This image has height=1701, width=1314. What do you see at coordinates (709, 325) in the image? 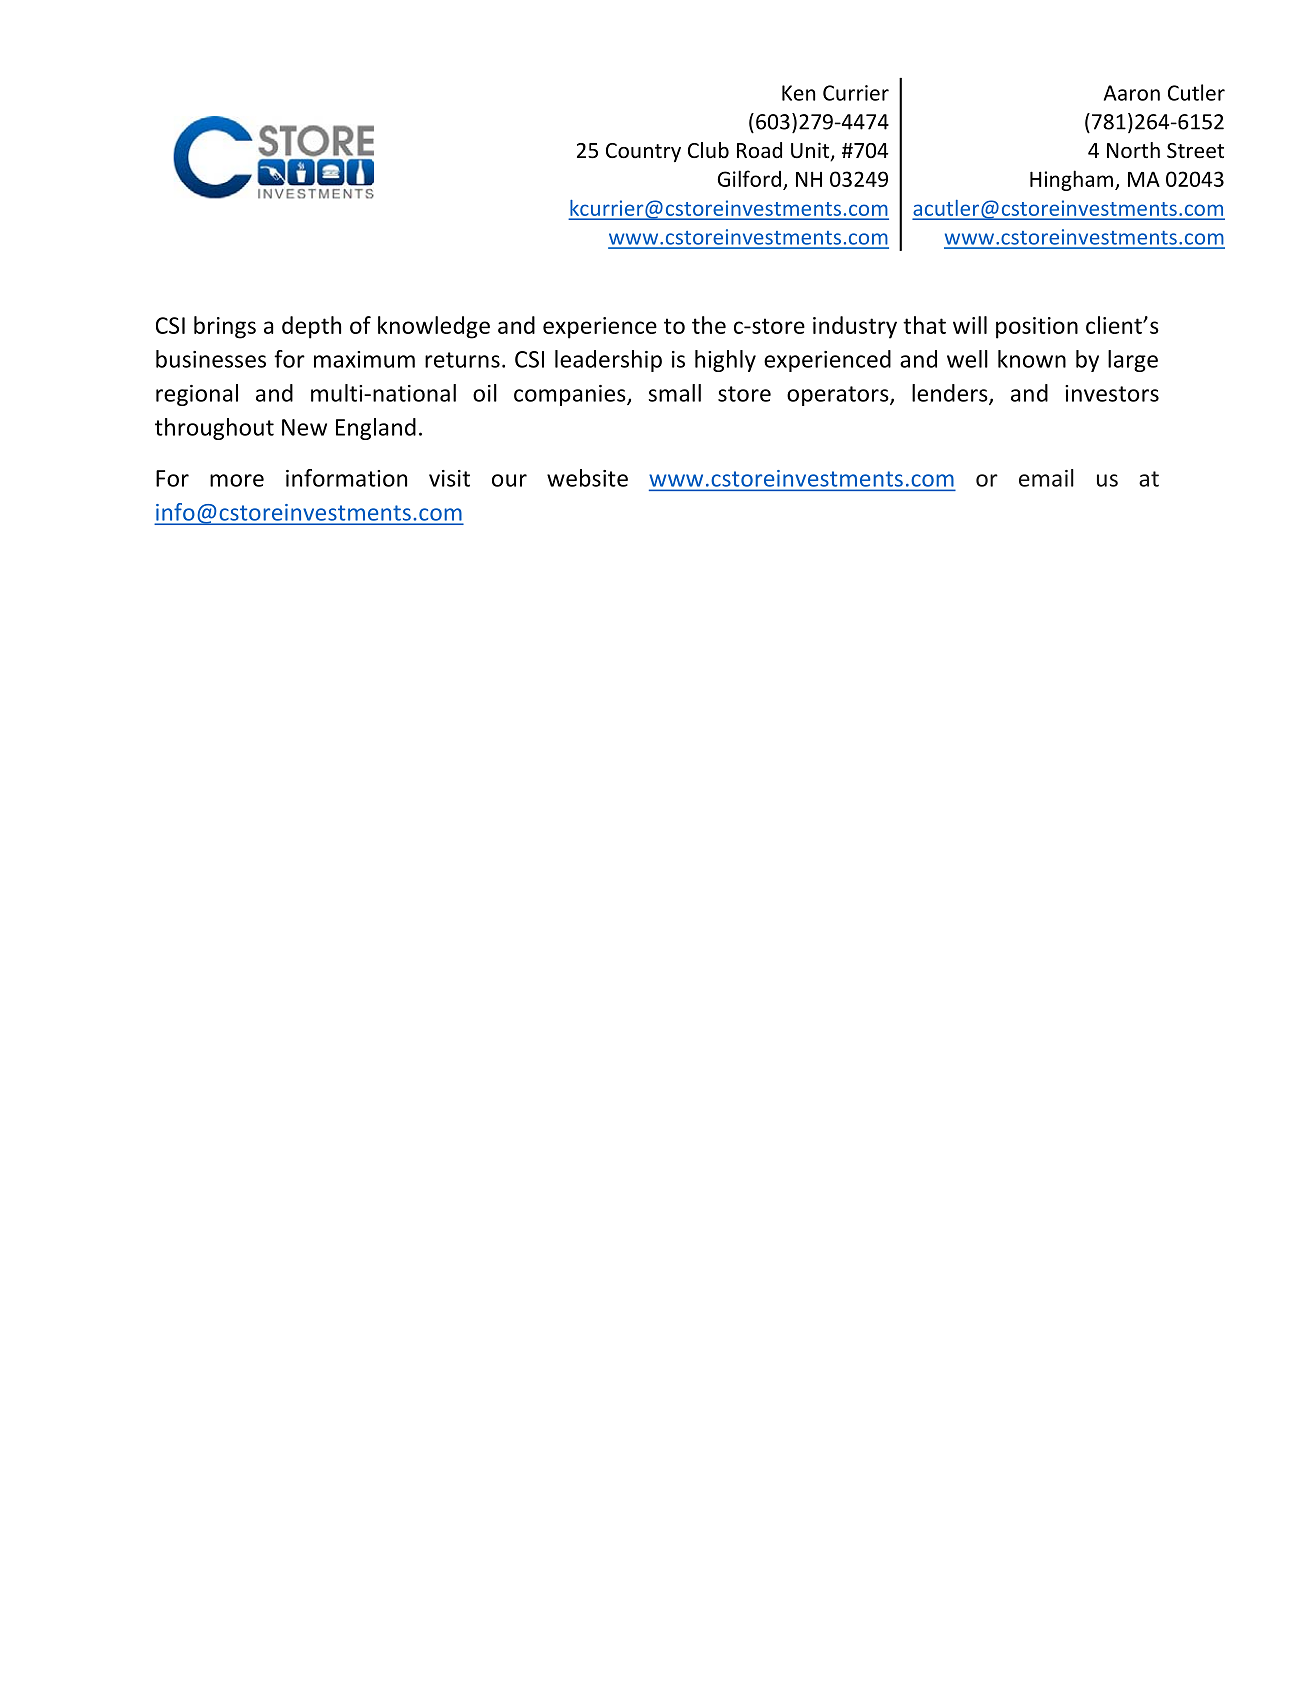
I see `the` at bounding box center [709, 325].
